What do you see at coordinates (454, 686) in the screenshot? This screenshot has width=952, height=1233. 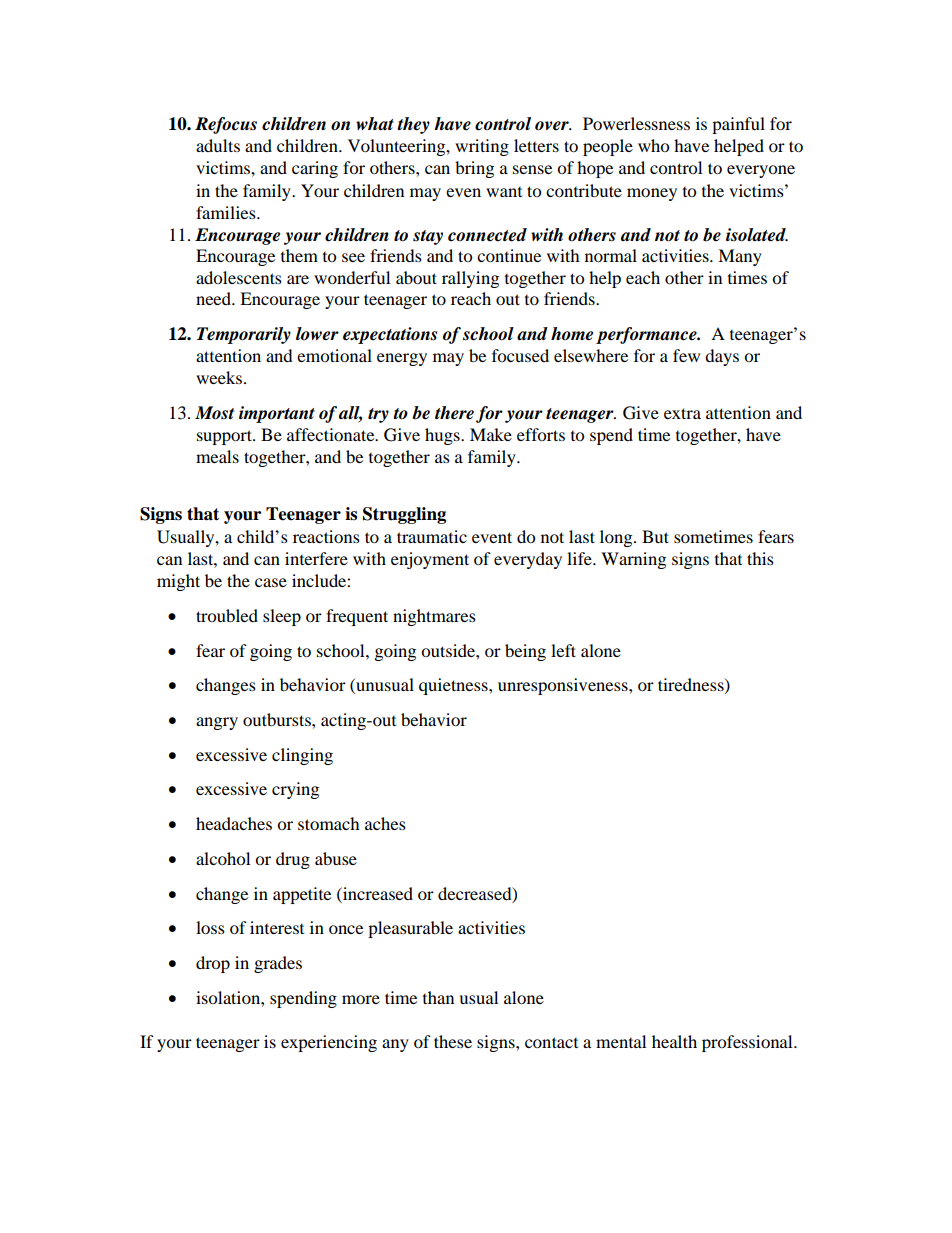 I see `quietness` at bounding box center [454, 686].
